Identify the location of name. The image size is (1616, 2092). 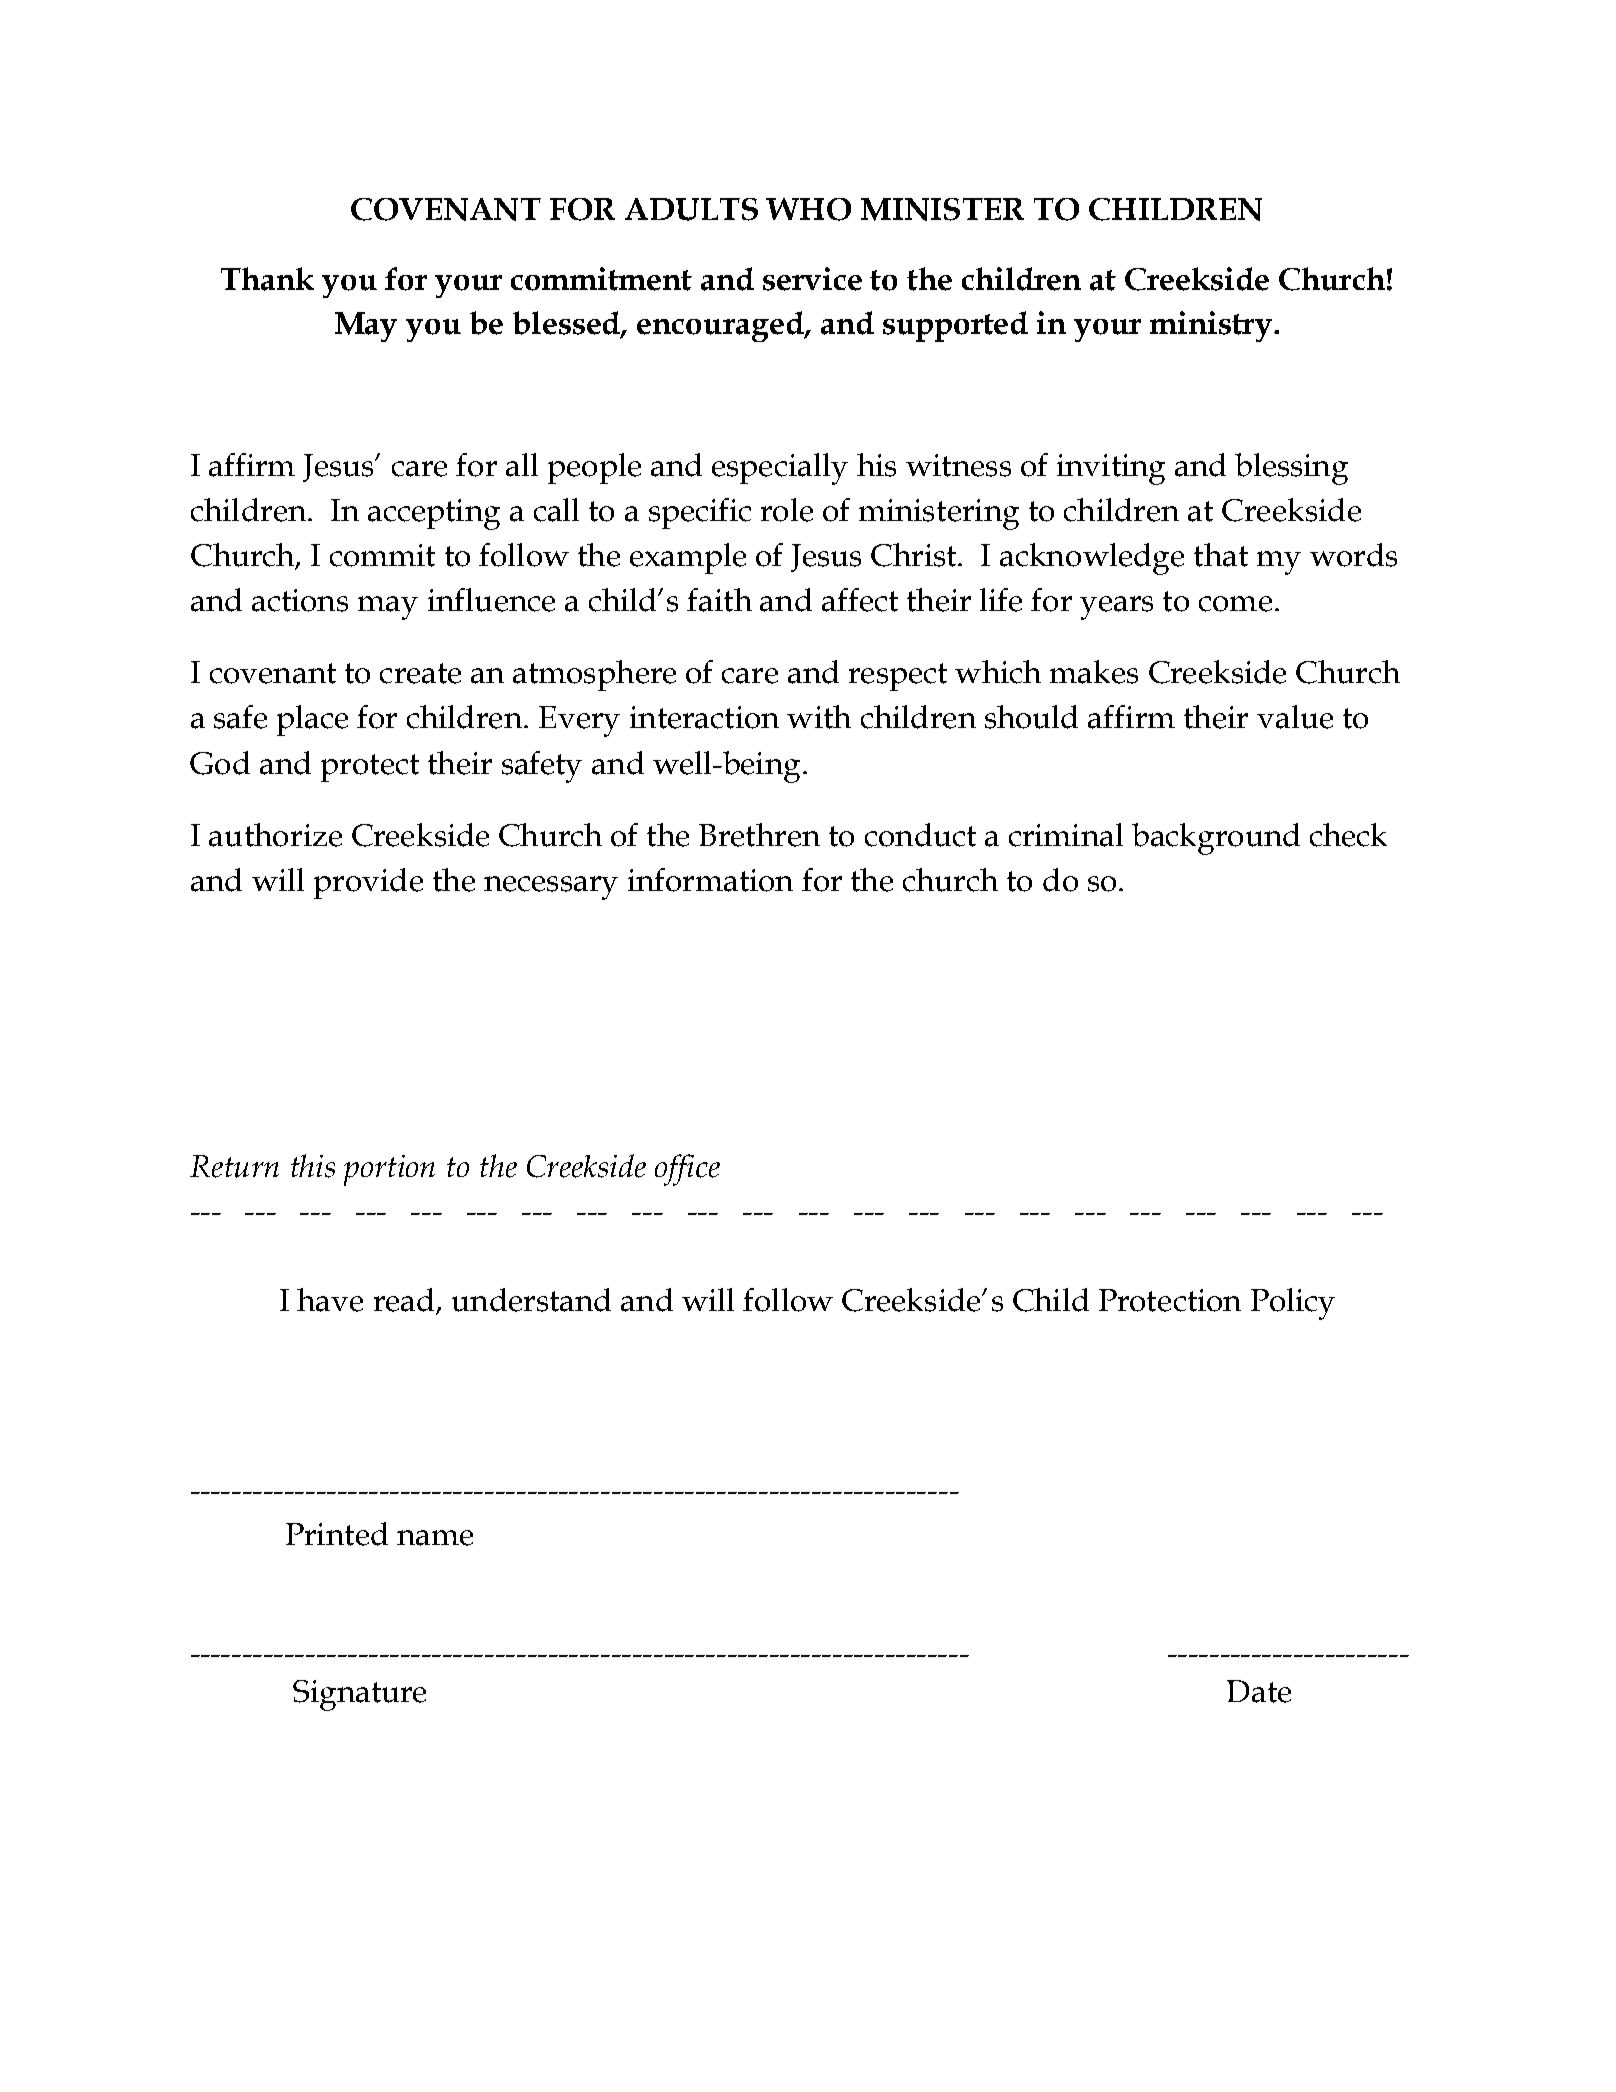
(435, 1538).
